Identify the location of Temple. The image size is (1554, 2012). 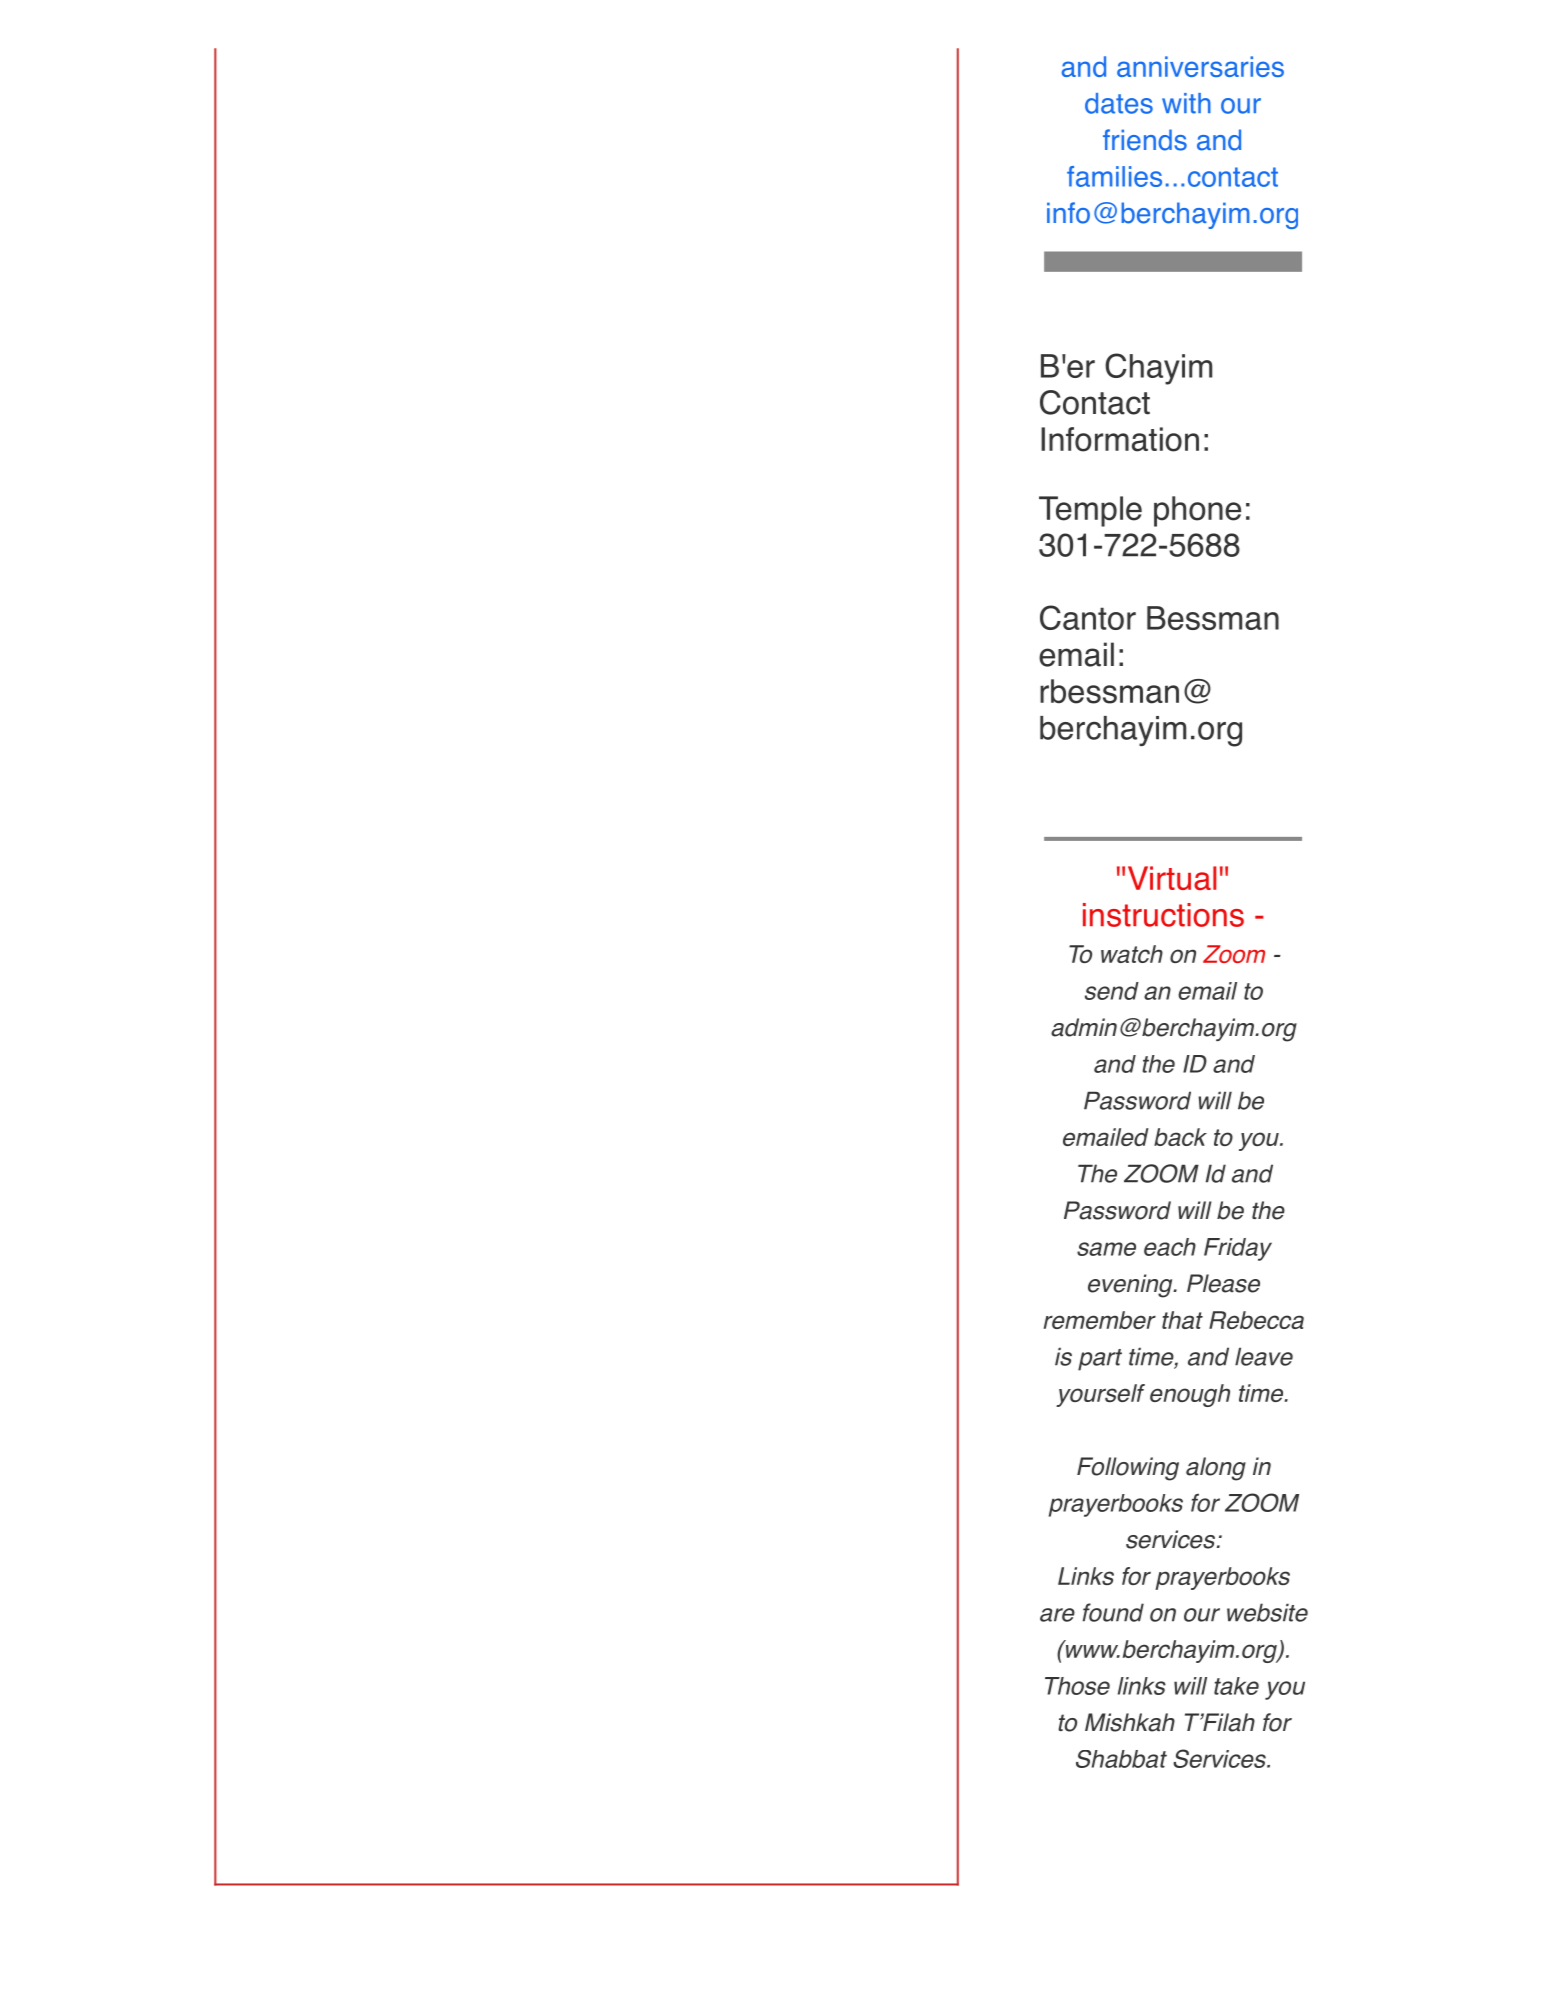
(1090, 511).
